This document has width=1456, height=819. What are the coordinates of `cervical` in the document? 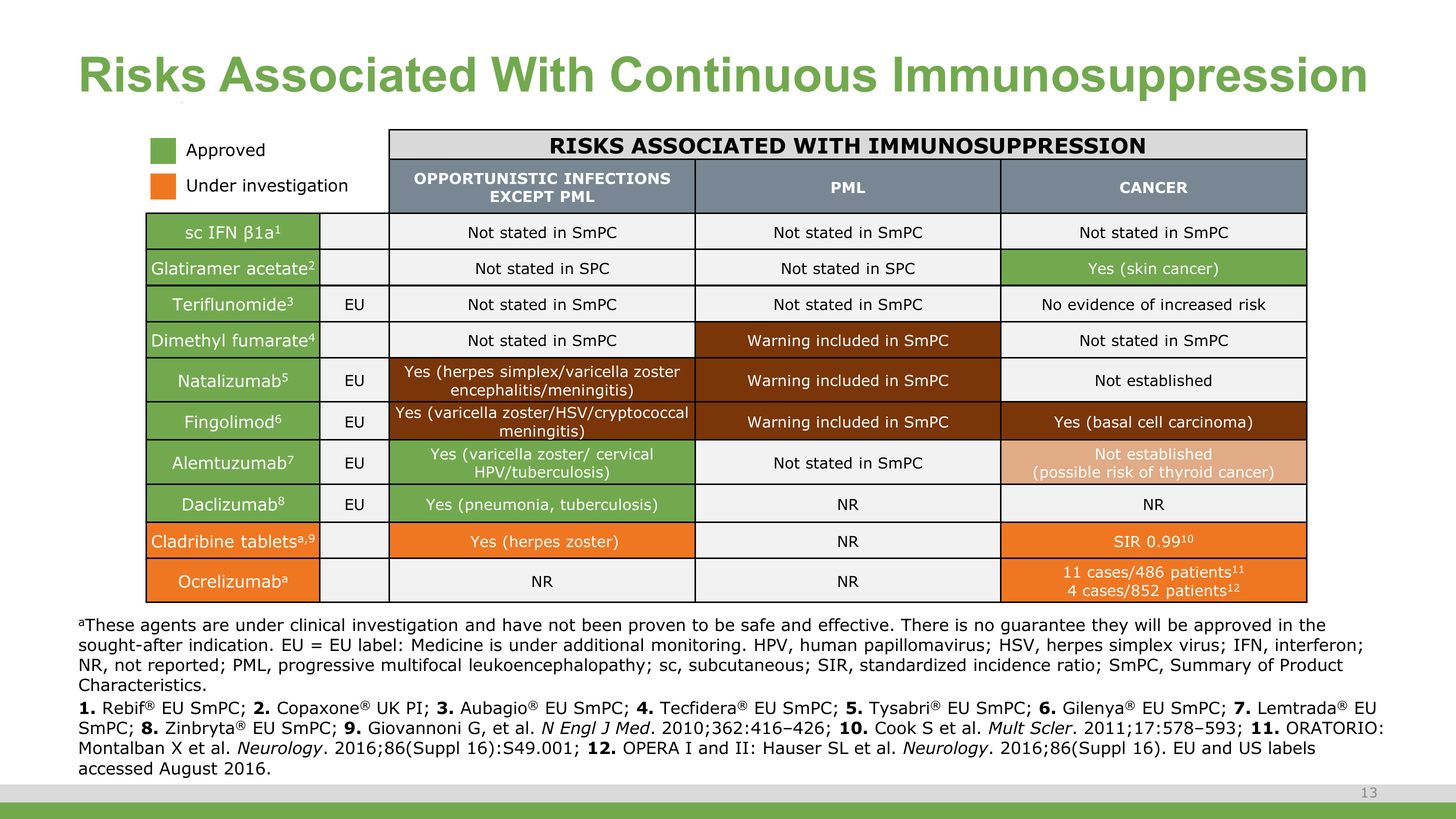 It's located at (624, 454).
